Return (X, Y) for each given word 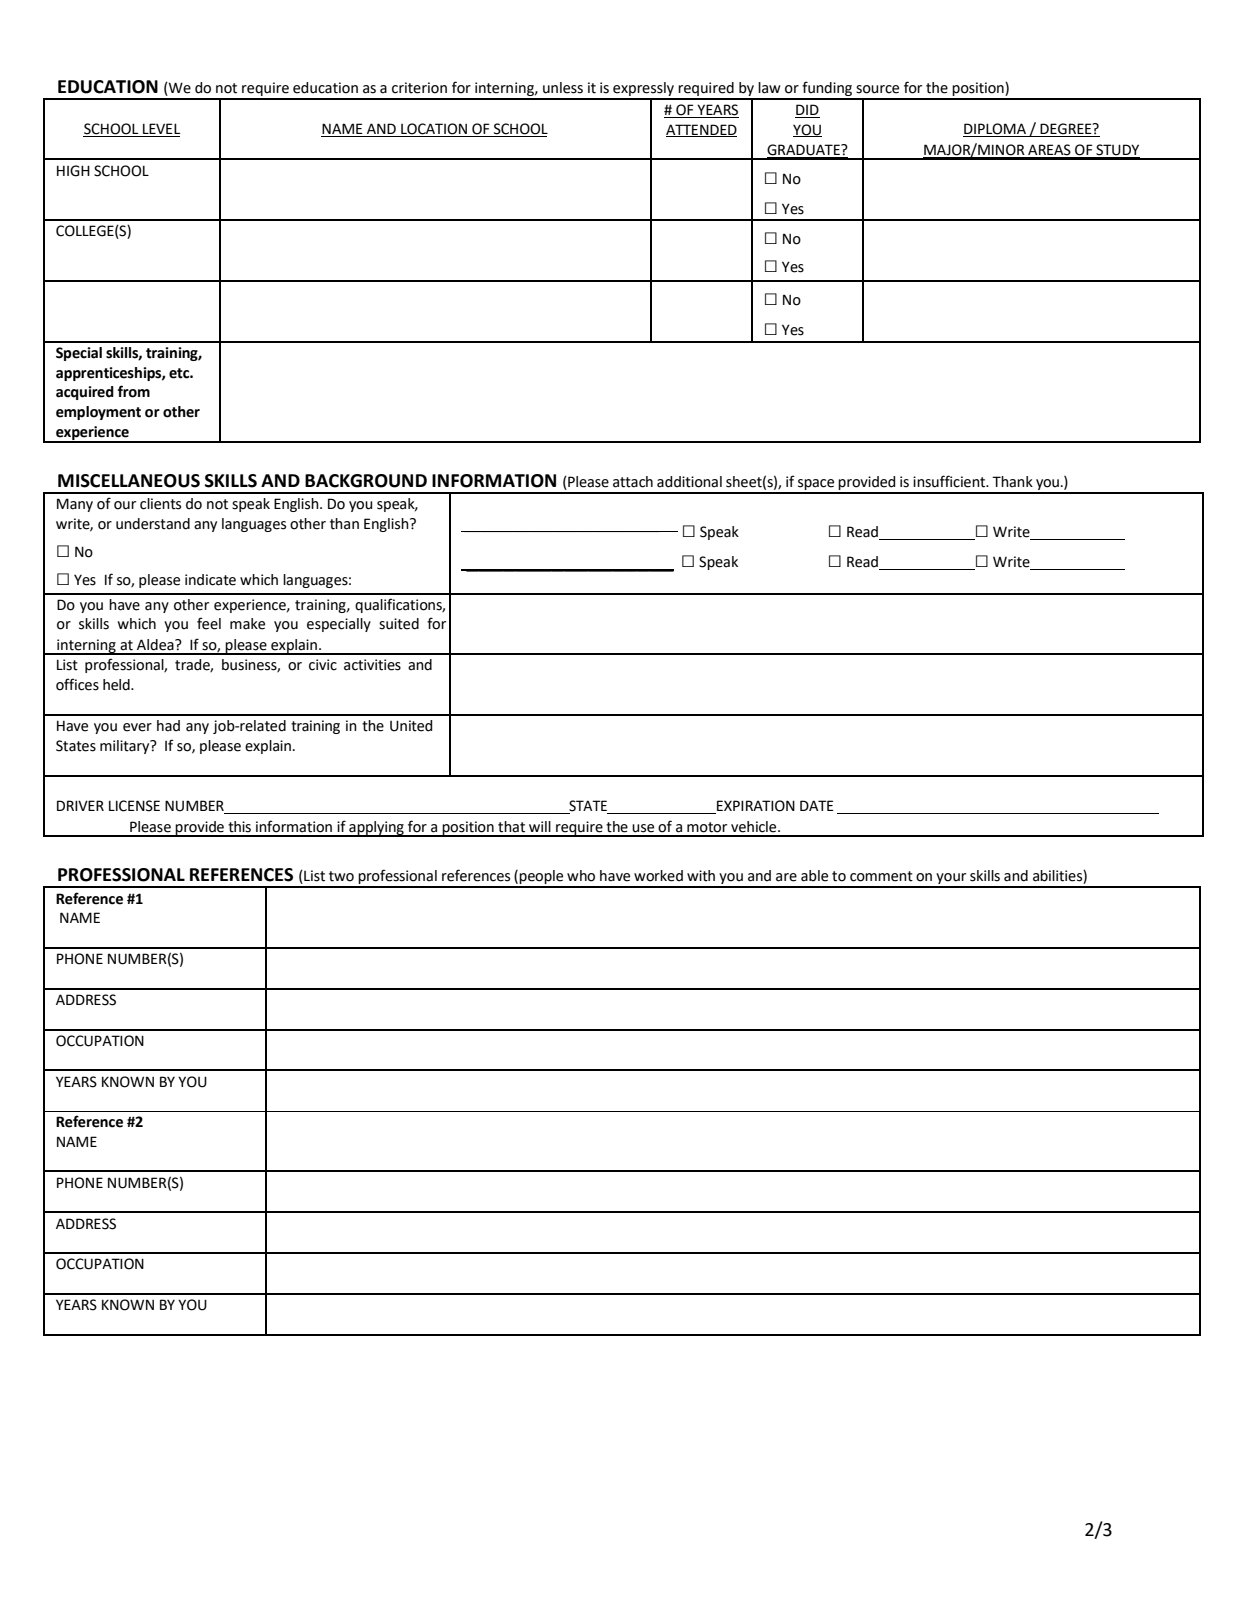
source (877, 89)
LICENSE (134, 806)
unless (563, 88)
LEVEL (160, 130)
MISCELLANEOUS (129, 481)
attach (633, 482)
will (540, 826)
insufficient (950, 481)
